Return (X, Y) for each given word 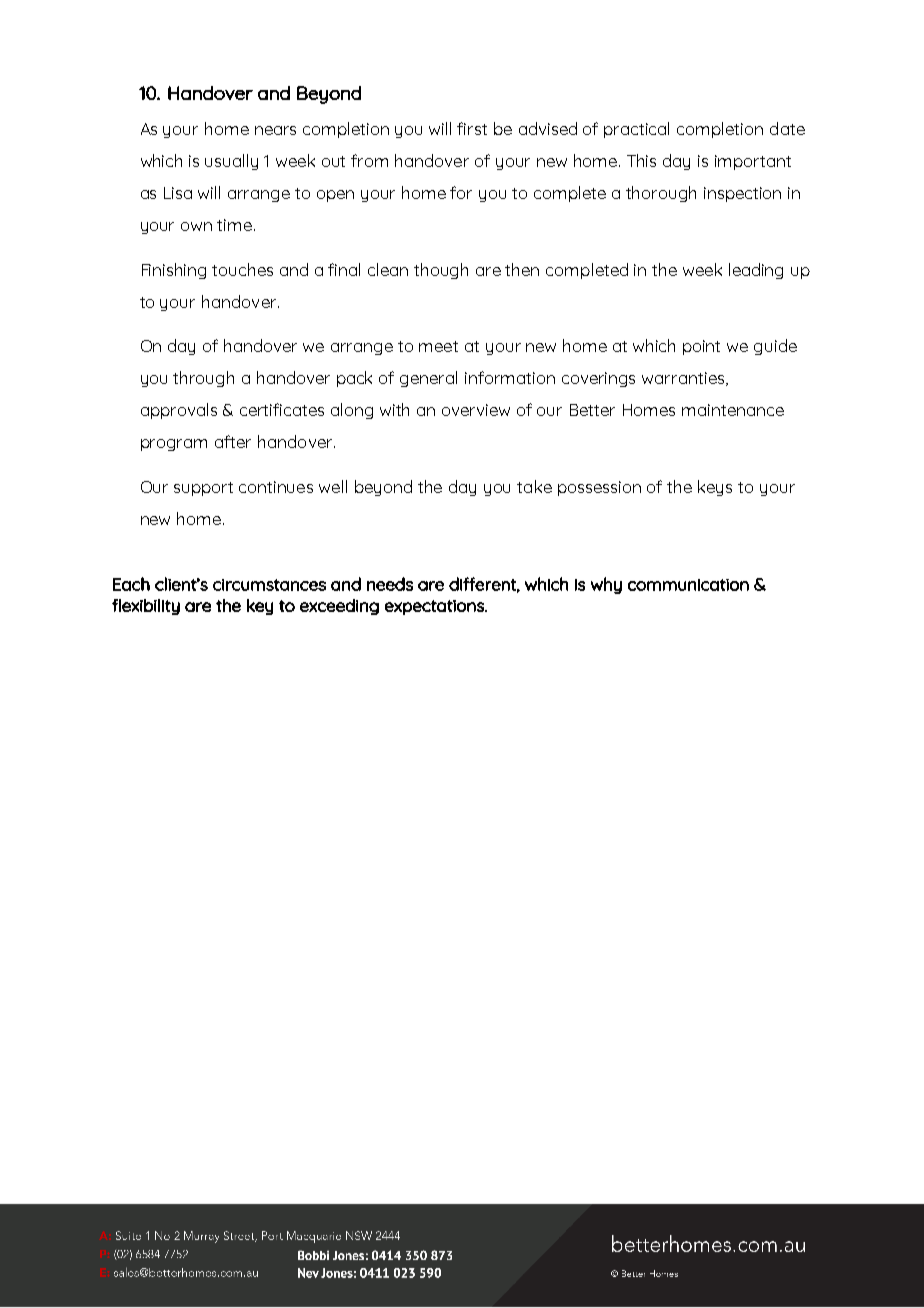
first (472, 128)
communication (688, 585)
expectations (435, 607)
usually (231, 162)
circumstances (269, 585)
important (753, 162)
